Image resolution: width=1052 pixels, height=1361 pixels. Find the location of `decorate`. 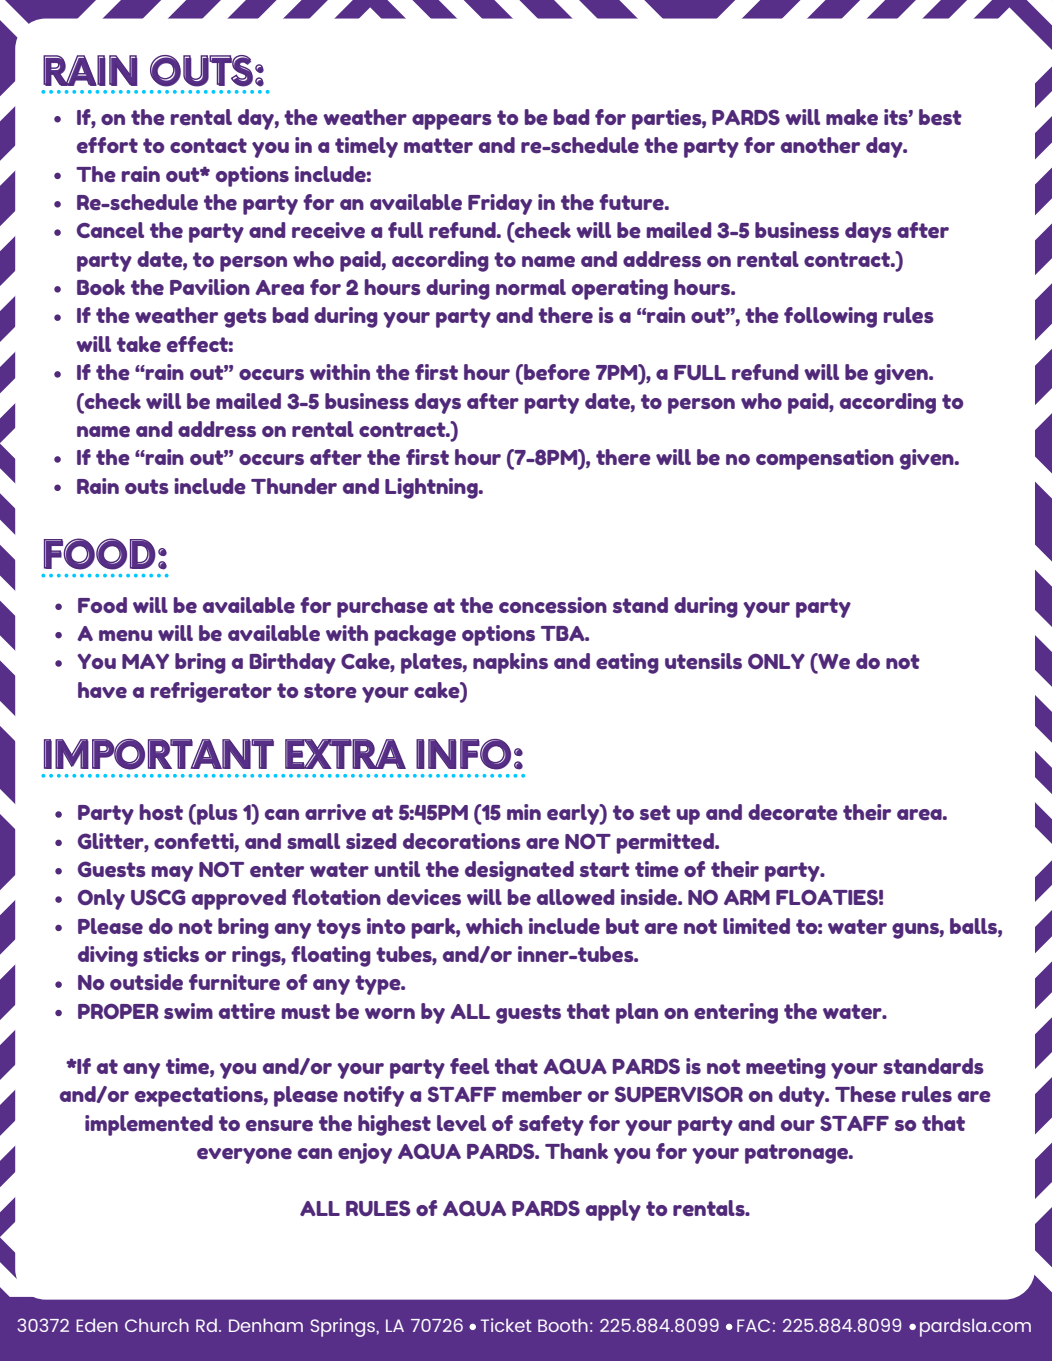

decorate is located at coordinates (793, 812).
